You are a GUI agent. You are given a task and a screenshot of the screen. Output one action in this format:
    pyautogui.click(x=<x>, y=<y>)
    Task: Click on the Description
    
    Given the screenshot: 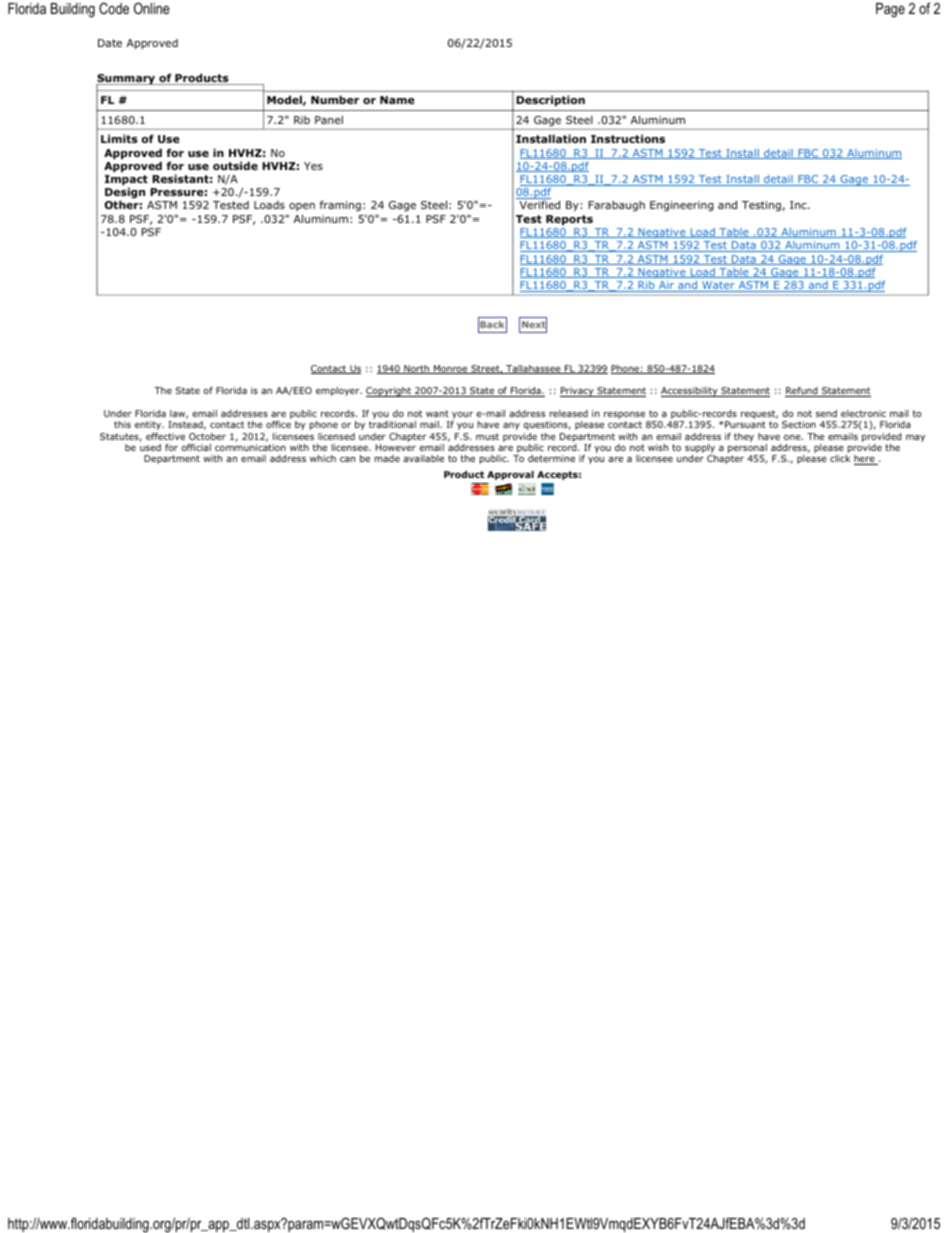 What is the action you would take?
    pyautogui.click(x=550, y=100)
